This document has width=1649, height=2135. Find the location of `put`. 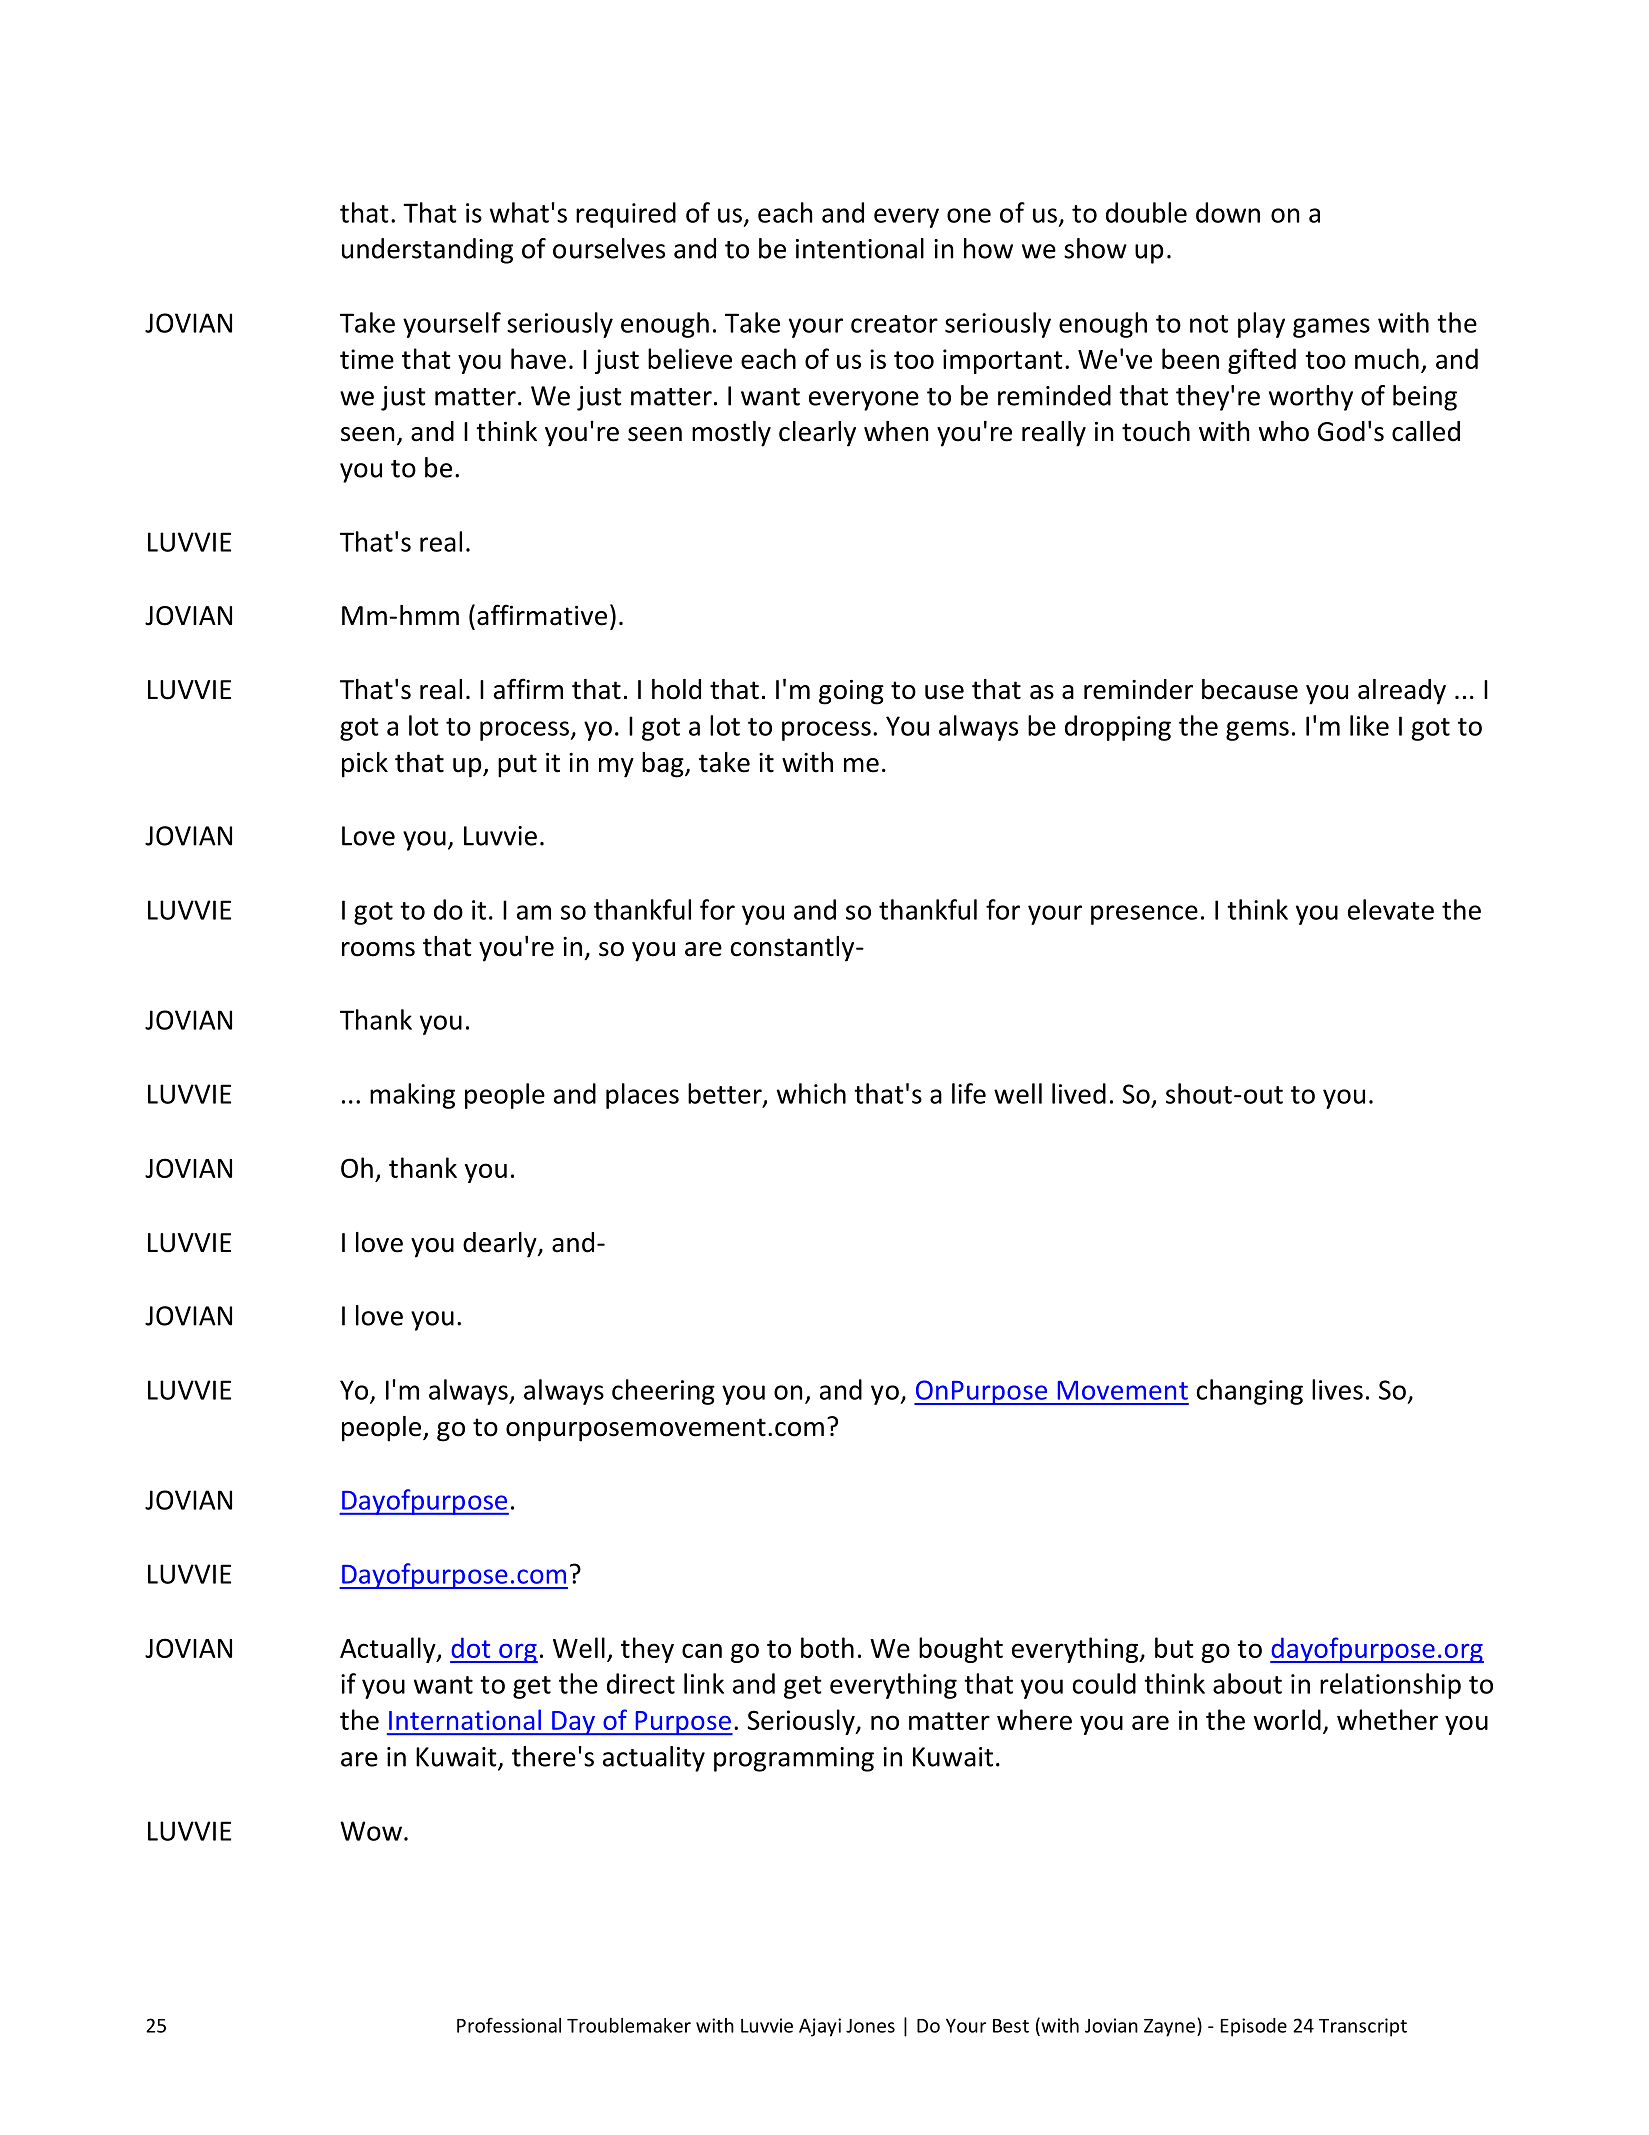

put is located at coordinates (517, 766).
